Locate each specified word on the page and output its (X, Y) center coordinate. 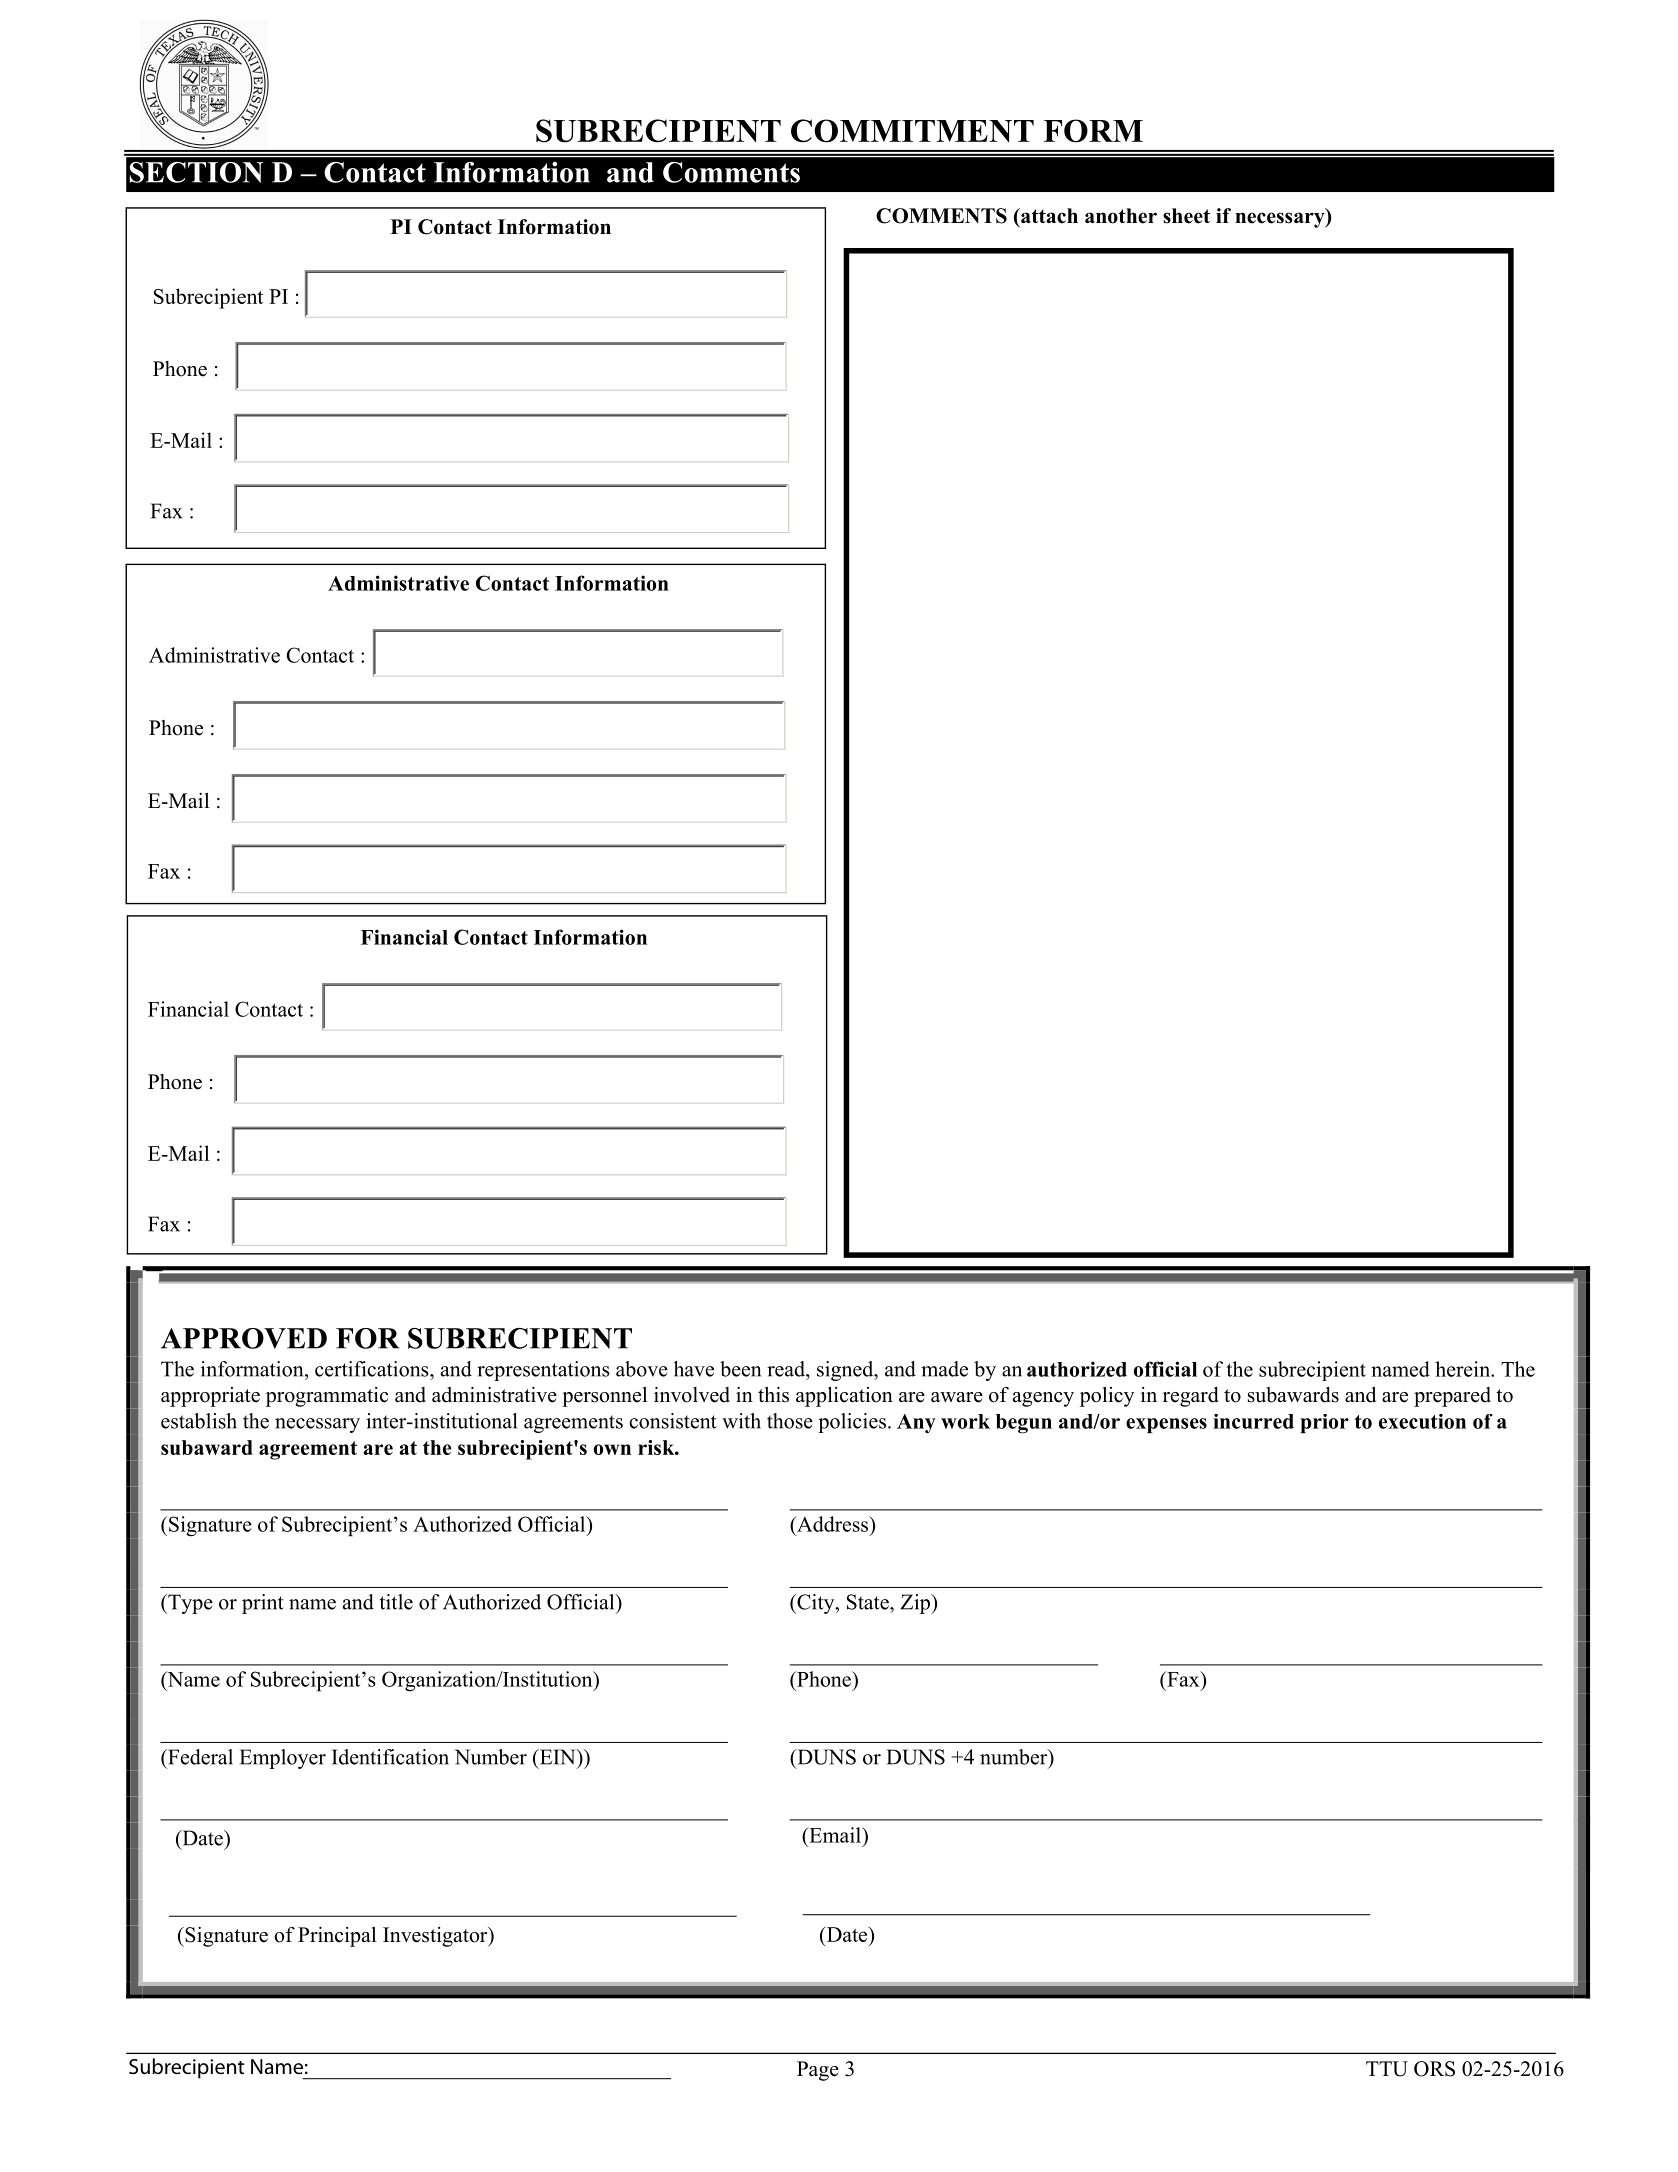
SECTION (196, 172)
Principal (337, 1937)
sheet (1186, 216)
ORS (1434, 2069)
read (787, 1369)
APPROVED (244, 1338)
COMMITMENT (912, 131)
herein (1463, 1369)
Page (818, 2071)
